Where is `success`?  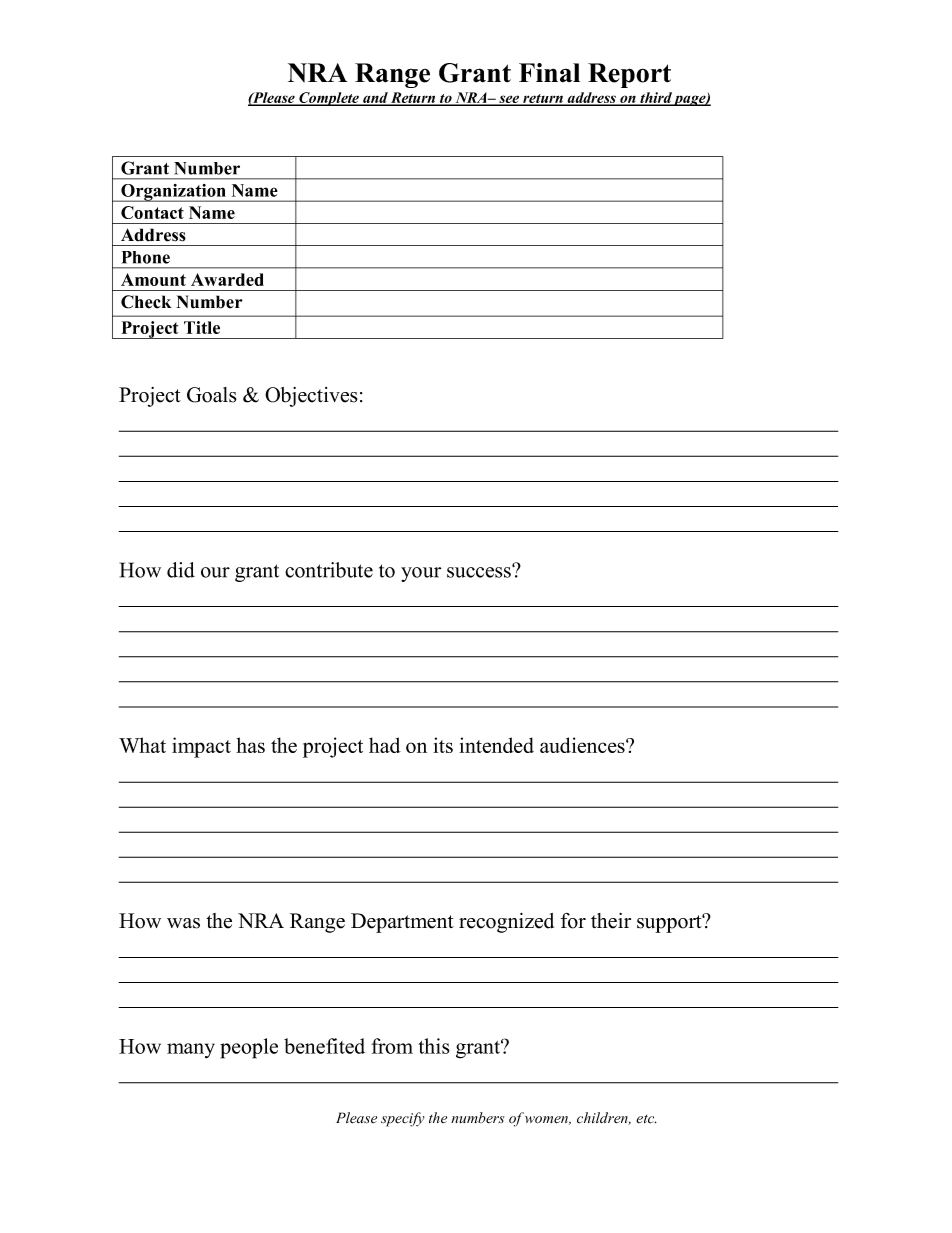 success is located at coordinates (480, 571).
